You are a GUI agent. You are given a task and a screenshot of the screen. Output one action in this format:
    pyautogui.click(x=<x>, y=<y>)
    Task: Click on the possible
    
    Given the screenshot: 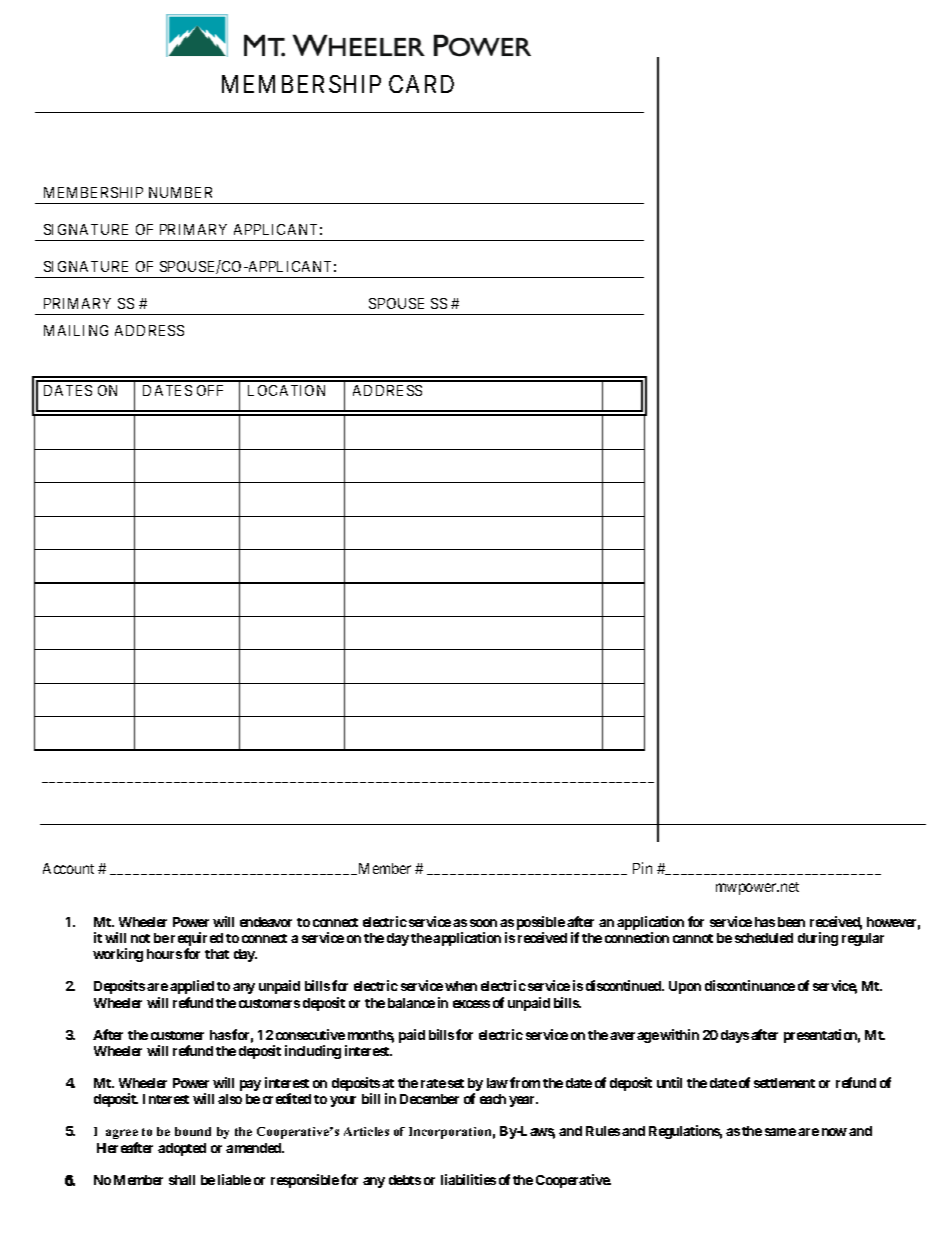 What is the action you would take?
    pyautogui.click(x=541, y=924)
